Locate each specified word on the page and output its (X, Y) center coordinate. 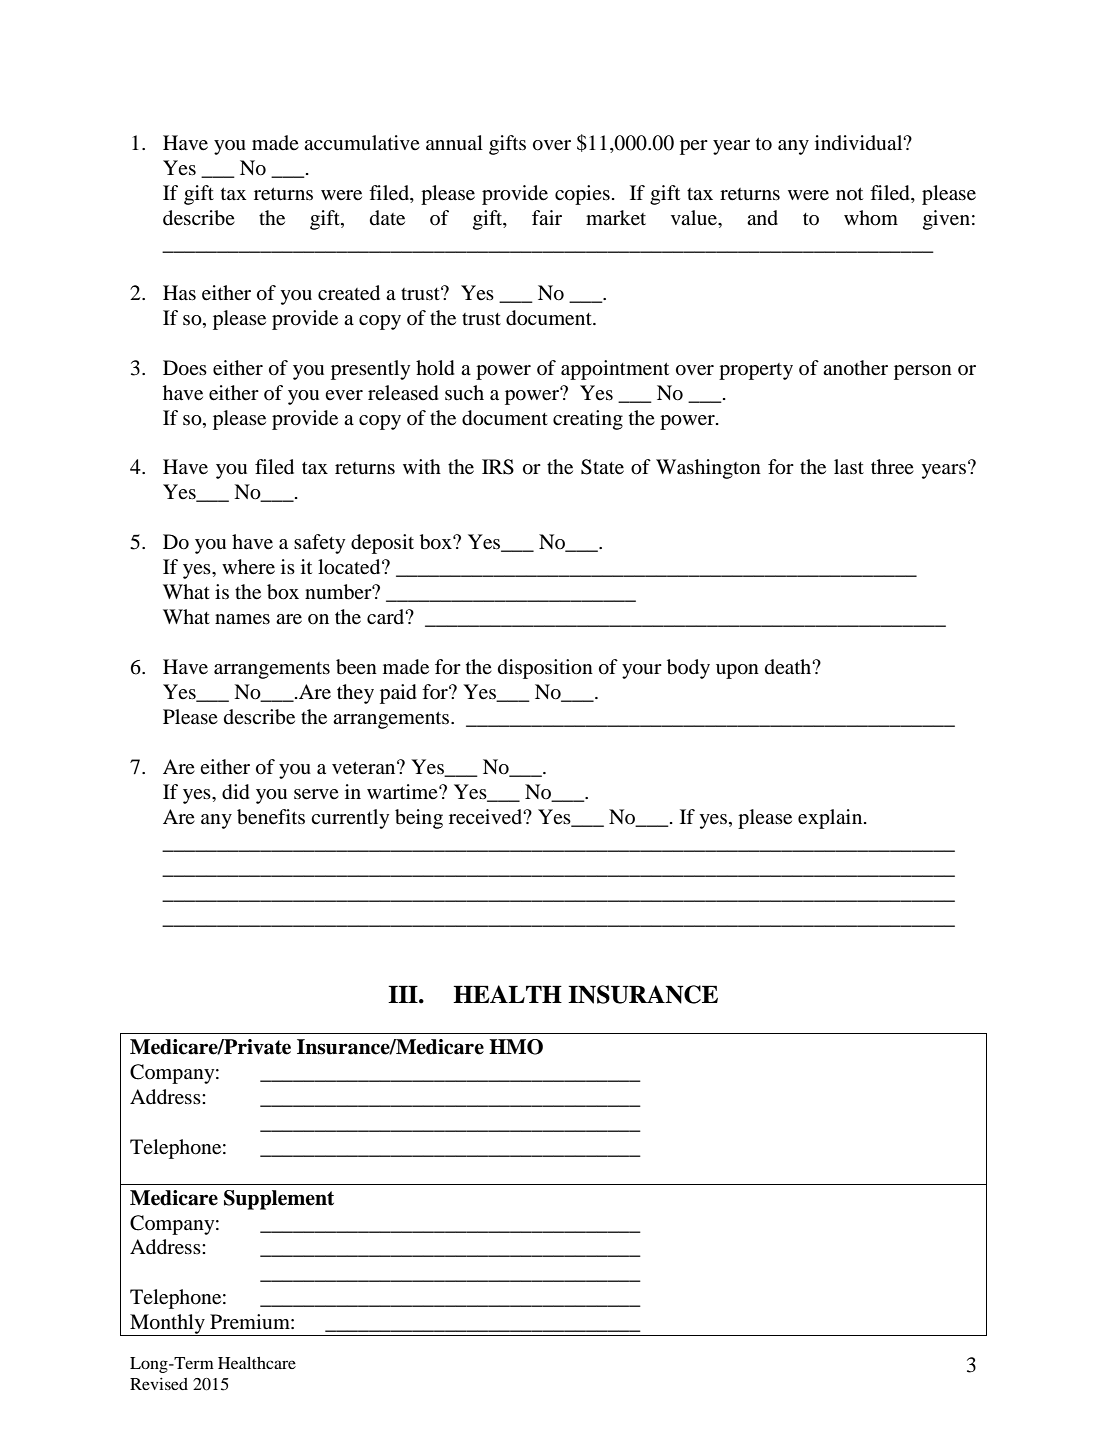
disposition (545, 669)
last (849, 466)
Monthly (167, 1325)
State (602, 467)
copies (582, 195)
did (236, 792)
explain (831, 819)
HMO (516, 1047)
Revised (159, 1384)
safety (319, 544)
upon (737, 671)
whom (871, 218)
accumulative (362, 142)
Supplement (279, 1200)
